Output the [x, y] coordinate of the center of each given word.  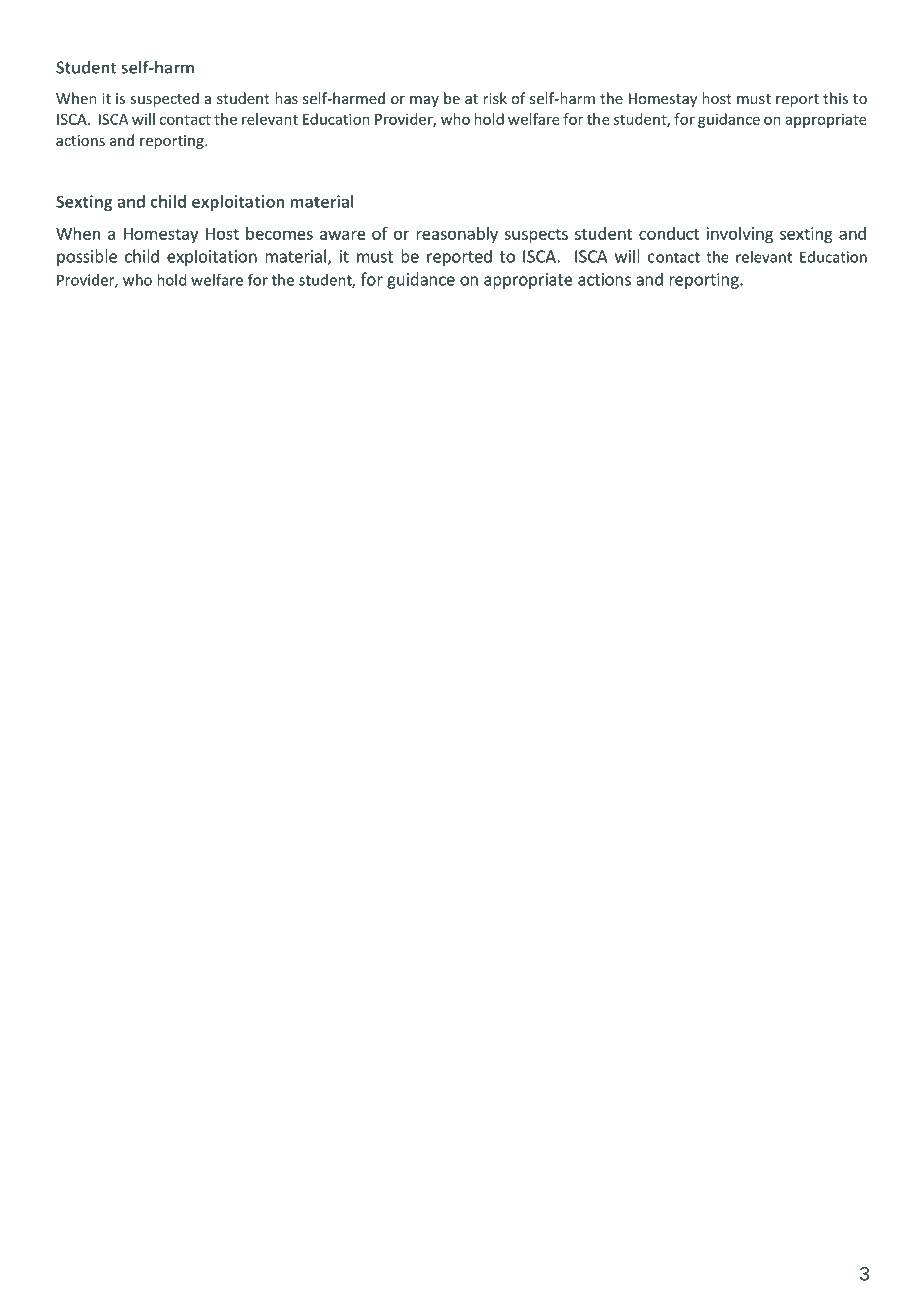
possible [87, 257]
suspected [164, 99]
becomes [279, 233]
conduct [669, 233]
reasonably [457, 235]
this [835, 98]
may [424, 101]
